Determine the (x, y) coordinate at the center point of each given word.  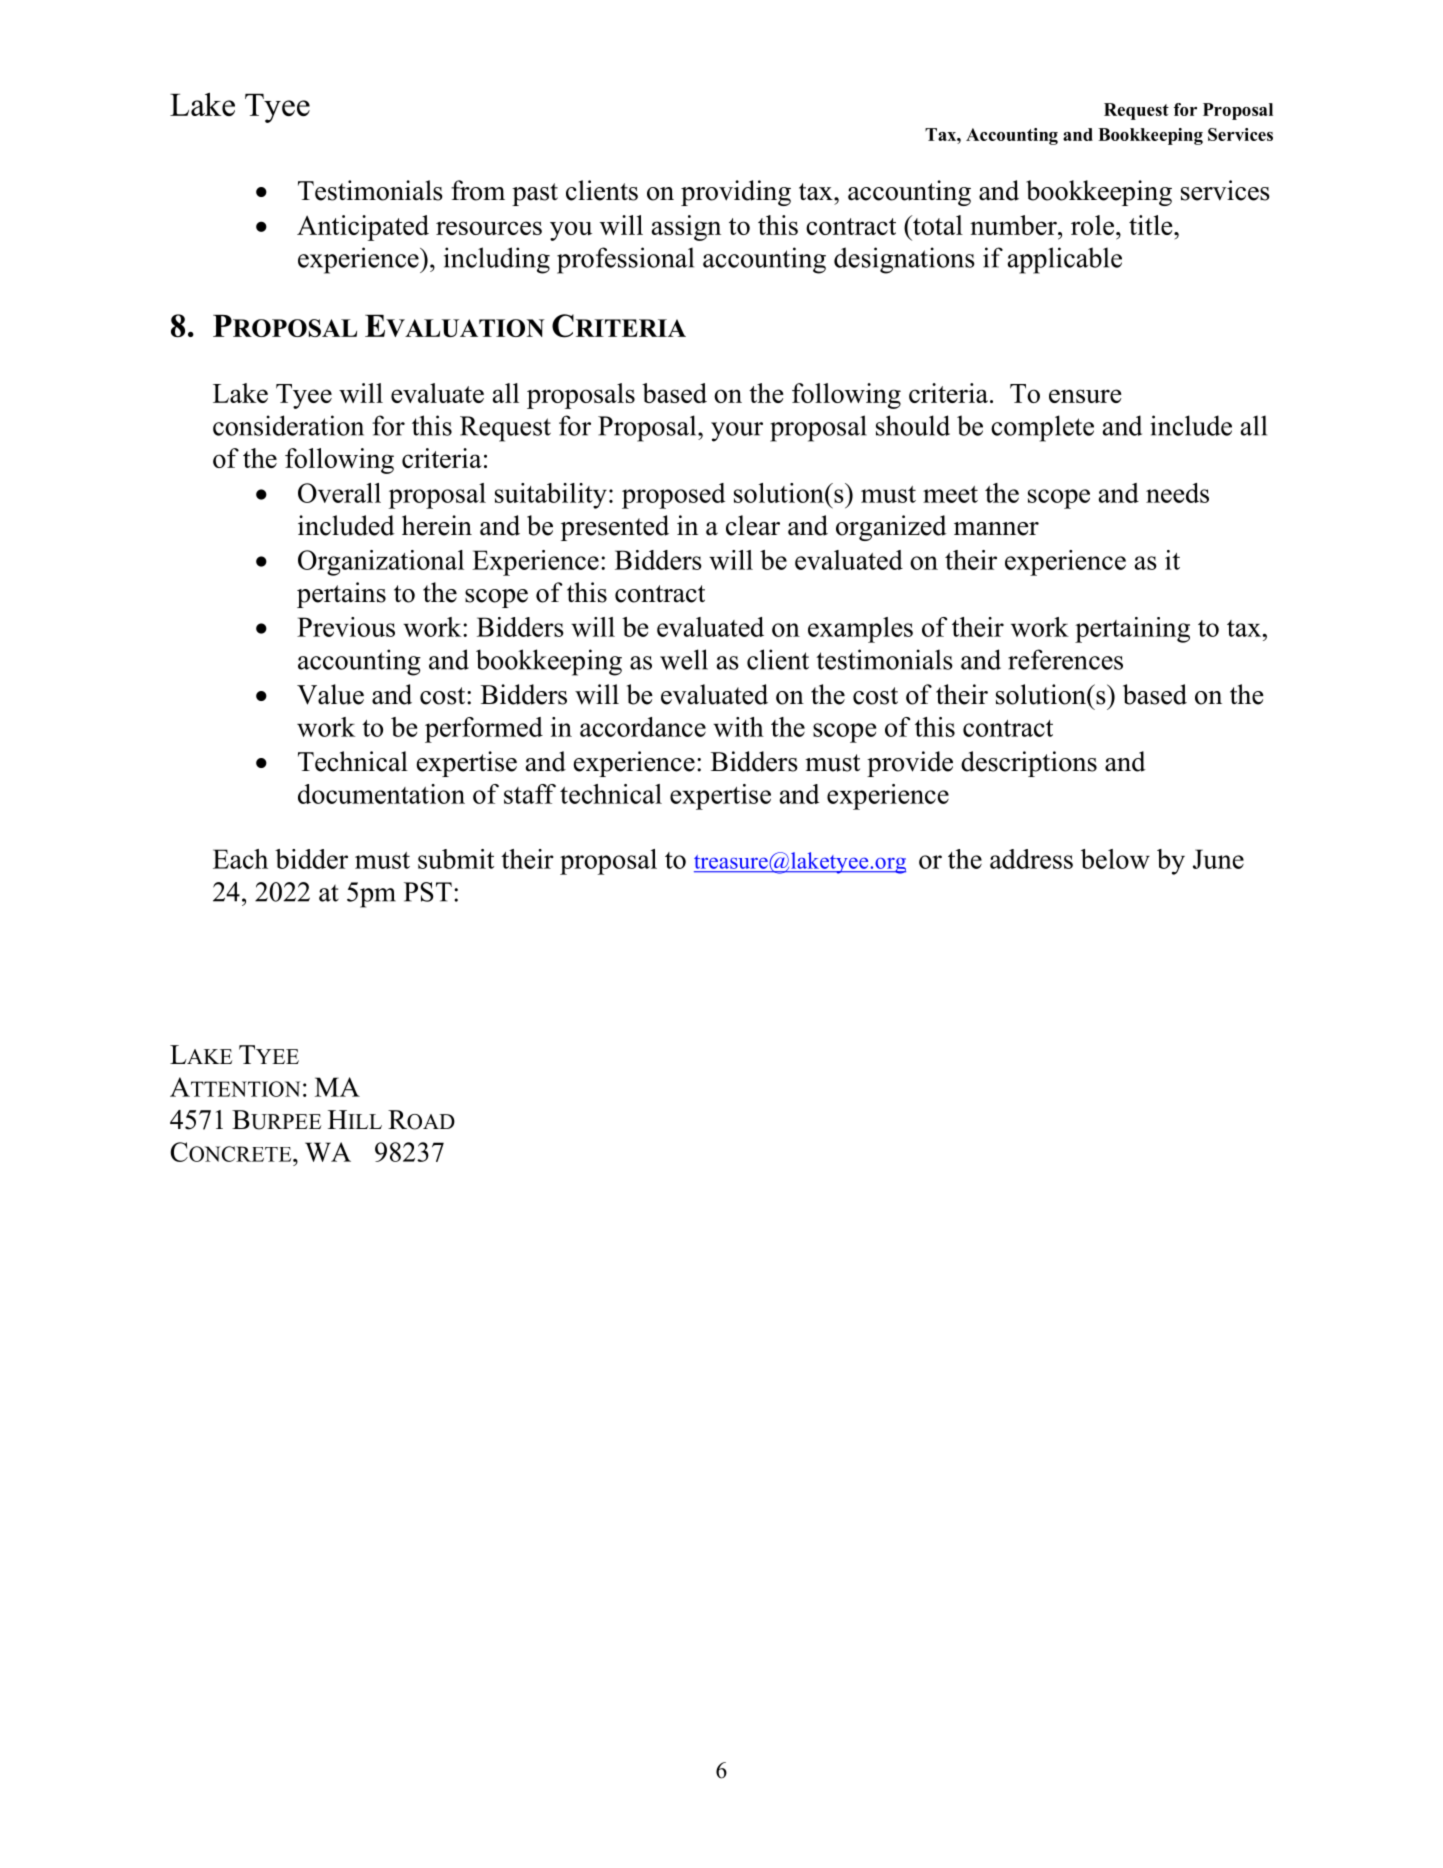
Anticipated (363, 228)
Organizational (381, 563)
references (1065, 659)
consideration (288, 425)
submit (456, 859)
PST (428, 892)
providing (736, 193)
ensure (1085, 396)
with (738, 727)
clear (753, 525)
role (1094, 225)
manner (996, 529)
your (737, 432)
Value (330, 694)
